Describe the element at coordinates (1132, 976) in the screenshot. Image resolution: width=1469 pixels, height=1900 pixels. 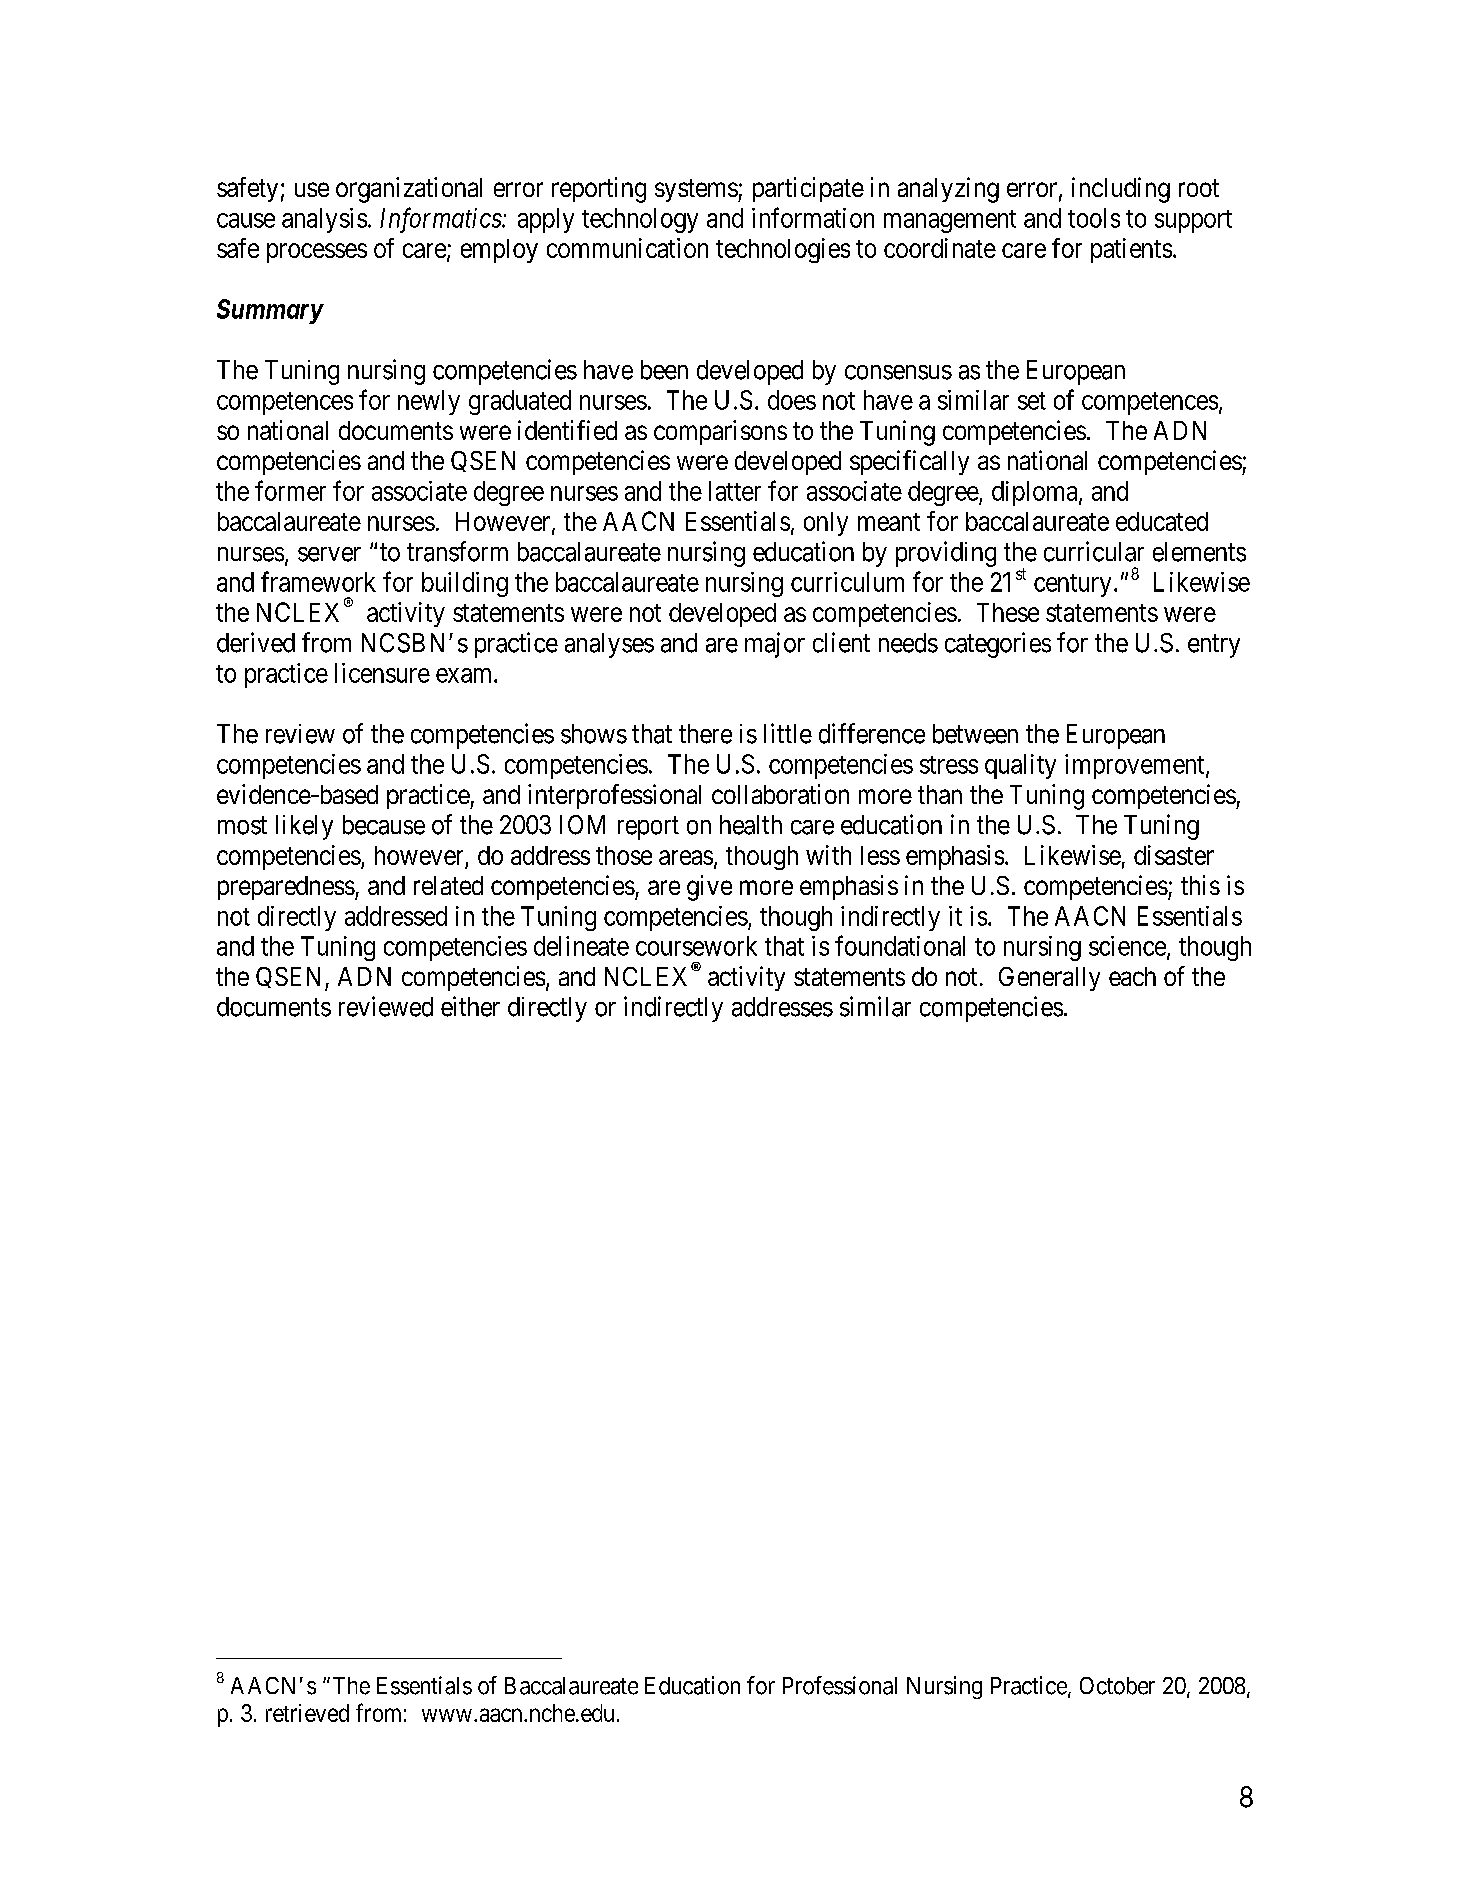
I see `each` at that location.
